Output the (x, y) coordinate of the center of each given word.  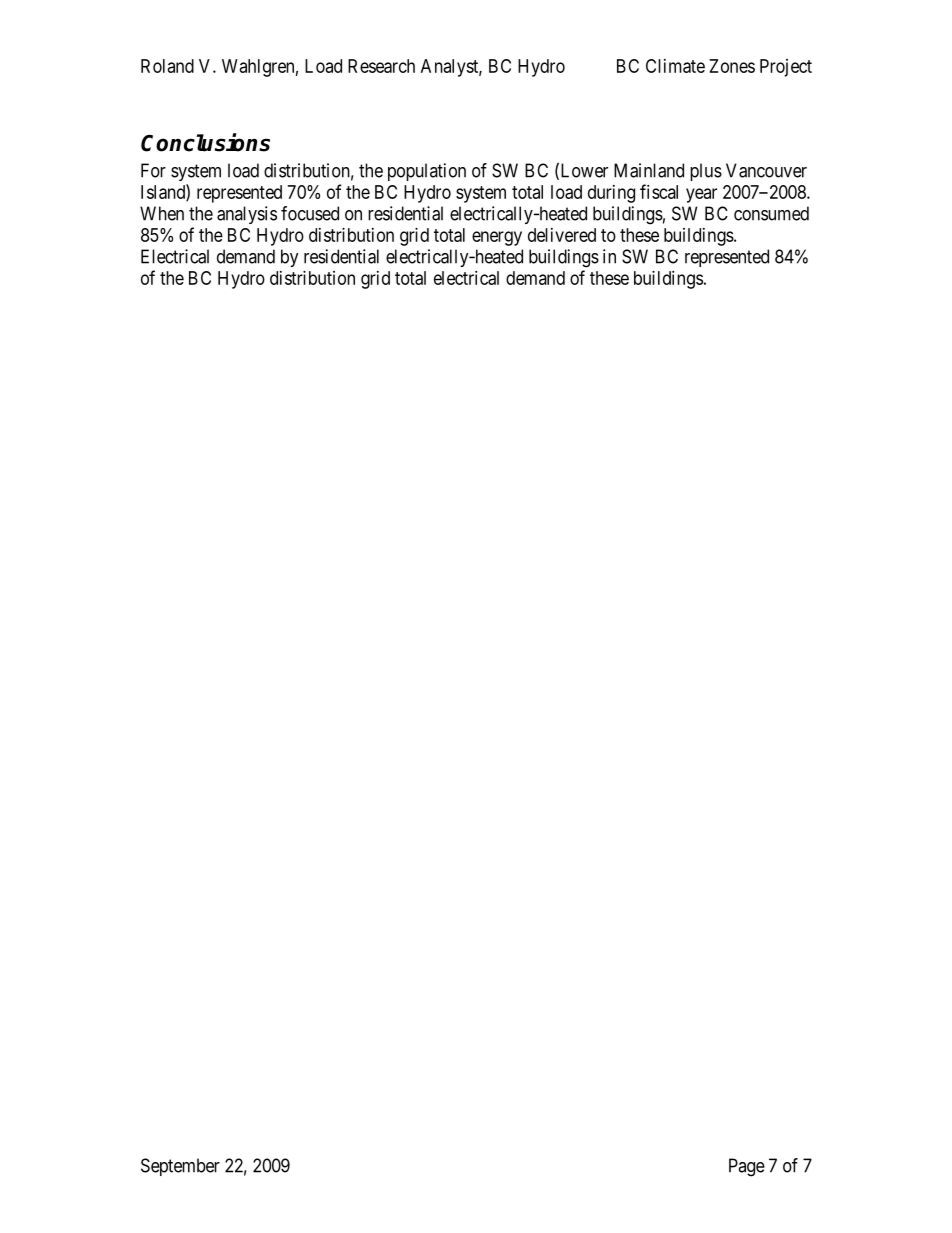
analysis (247, 215)
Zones (732, 66)
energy (497, 238)
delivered (562, 235)
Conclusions (205, 142)
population (427, 172)
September (180, 1167)
